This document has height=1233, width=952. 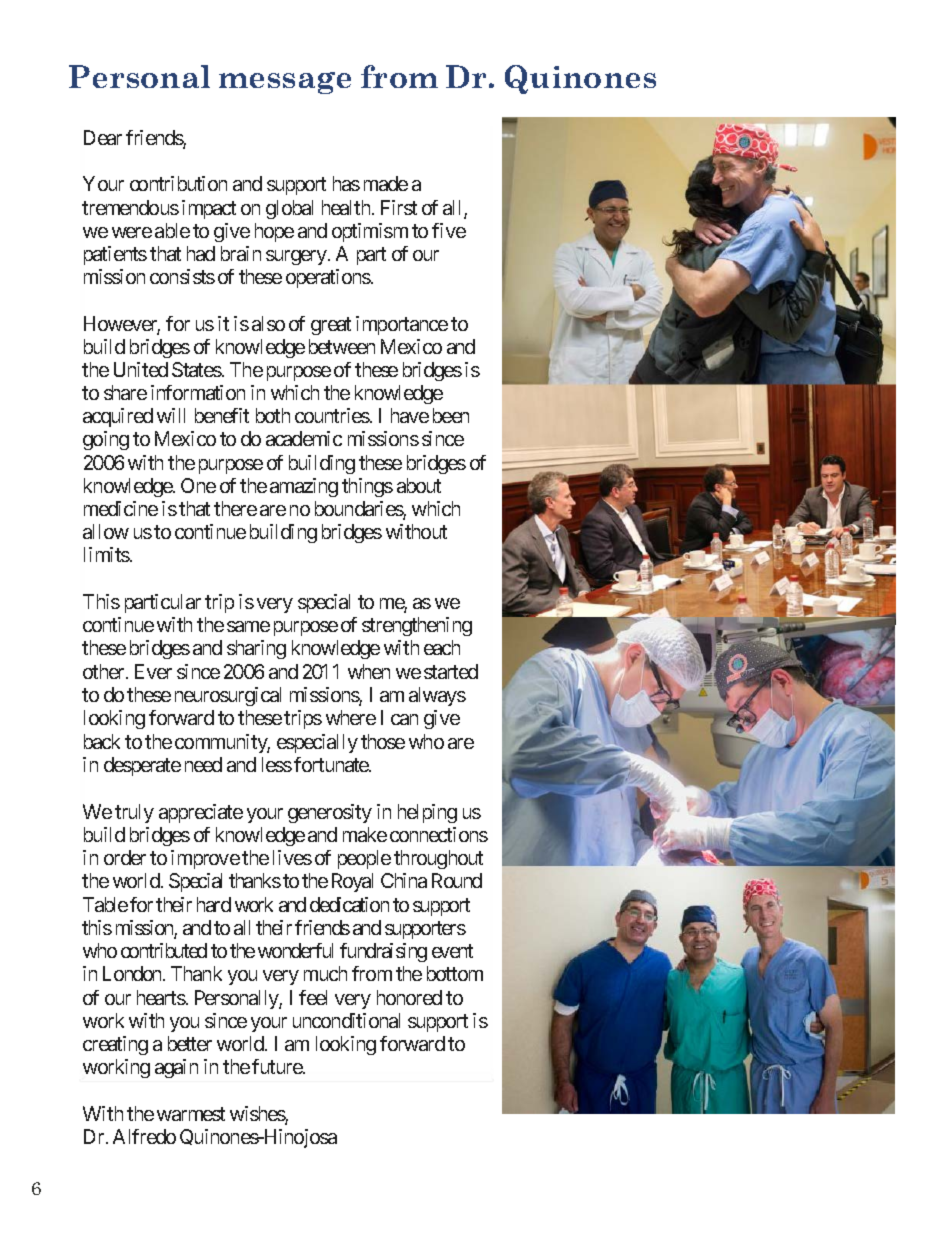 What do you see at coordinates (427, 813) in the document?
I see `helping` at bounding box center [427, 813].
